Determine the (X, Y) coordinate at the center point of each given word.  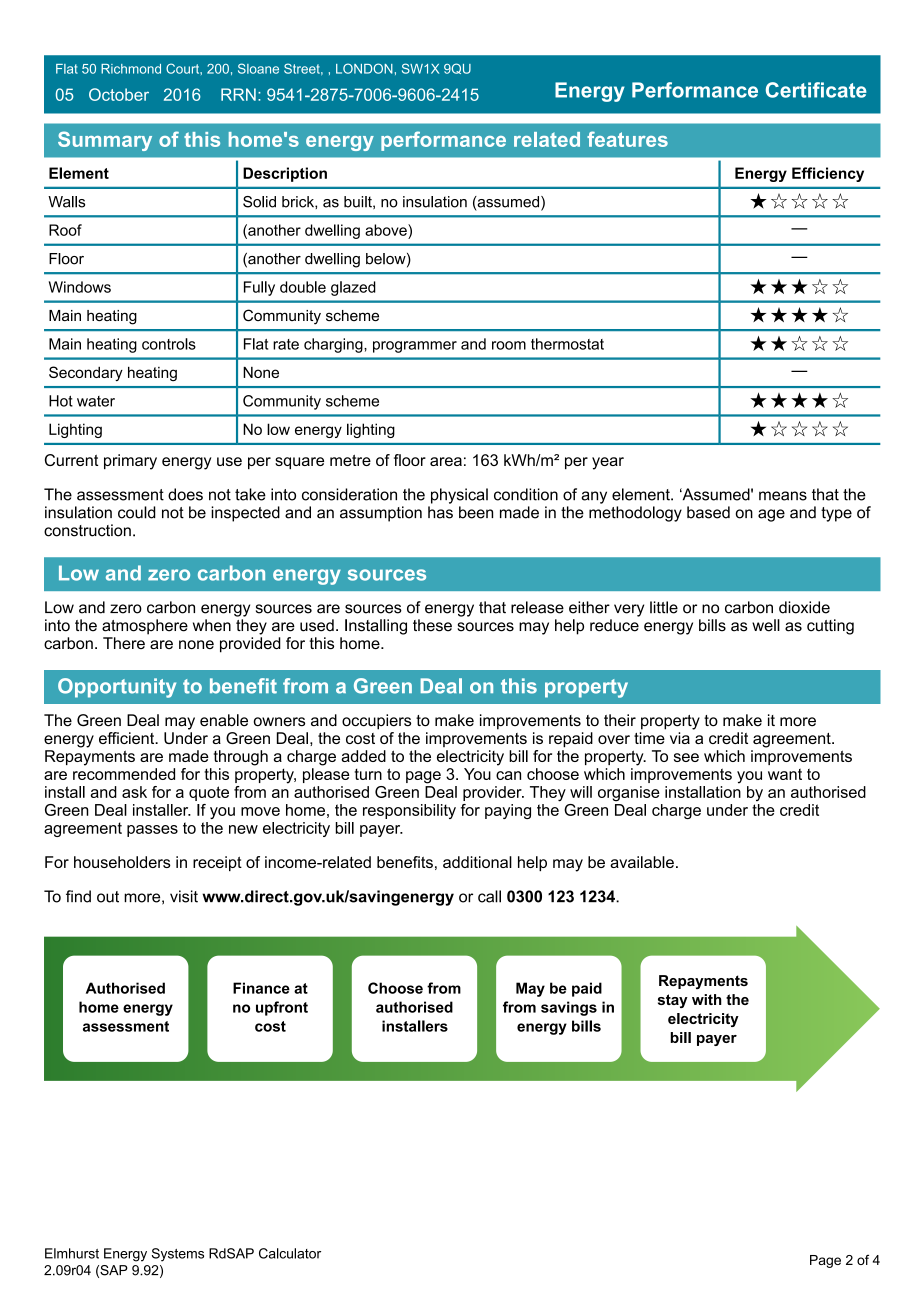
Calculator (290, 1253)
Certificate (816, 90)
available (642, 862)
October (119, 94)
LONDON (364, 68)
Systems (178, 1255)
